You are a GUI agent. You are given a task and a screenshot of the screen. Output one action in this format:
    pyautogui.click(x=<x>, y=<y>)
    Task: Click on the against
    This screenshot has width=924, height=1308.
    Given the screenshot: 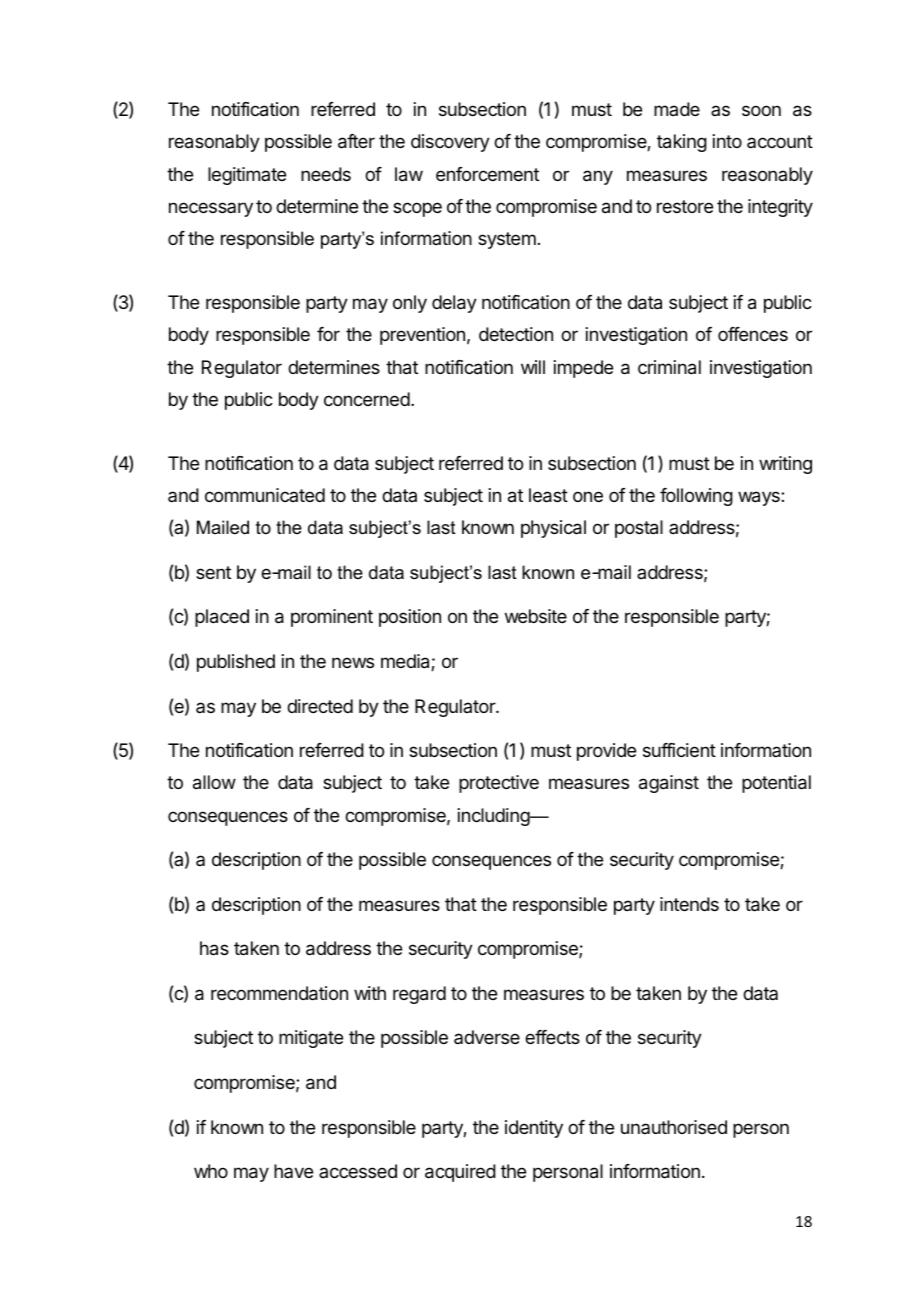 What is the action you would take?
    pyautogui.click(x=669, y=784)
